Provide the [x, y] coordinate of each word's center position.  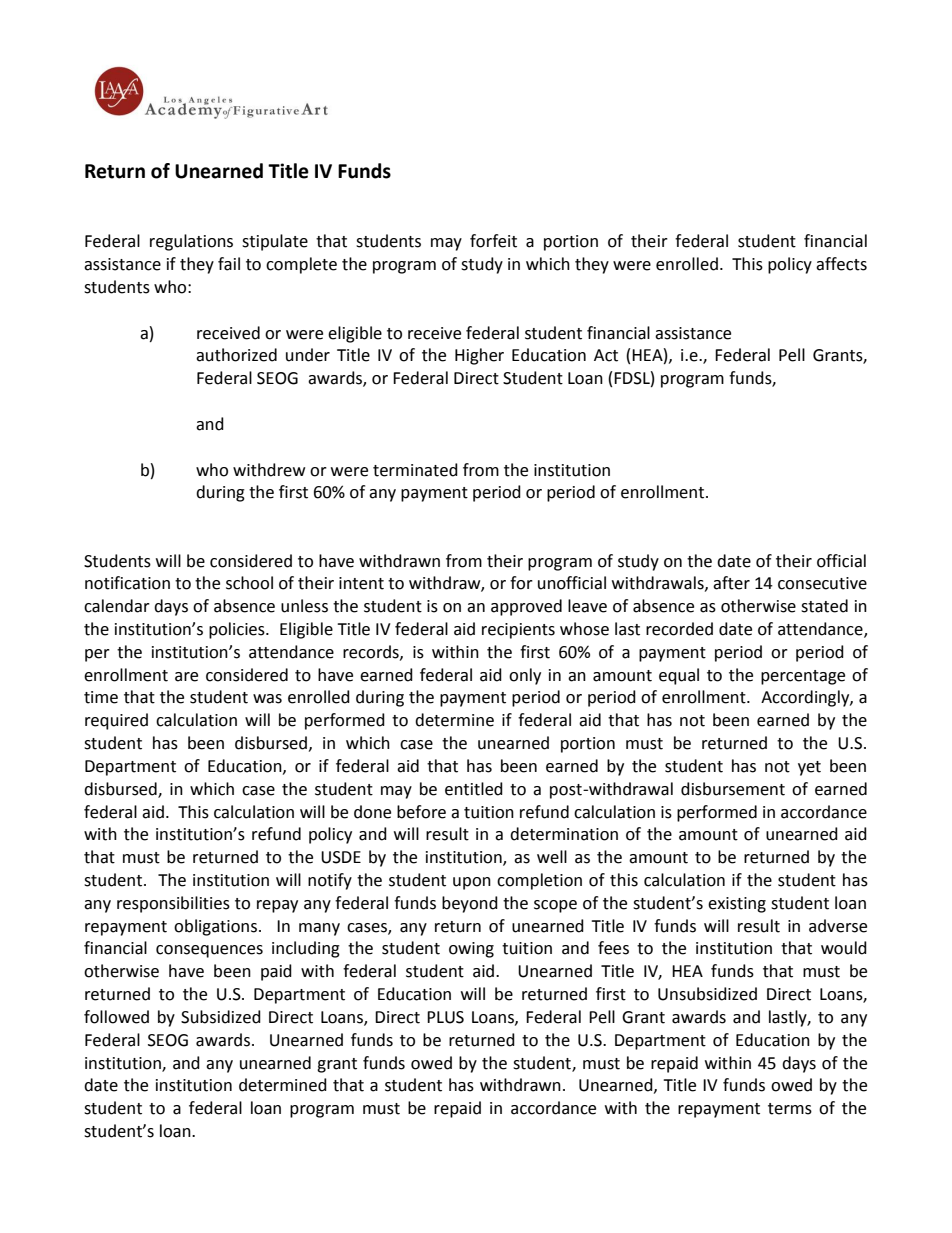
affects [841, 264]
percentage [803, 677]
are [186, 677]
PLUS [445, 1017]
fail [229, 264]
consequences [209, 951]
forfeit [493, 241]
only [525, 676]
